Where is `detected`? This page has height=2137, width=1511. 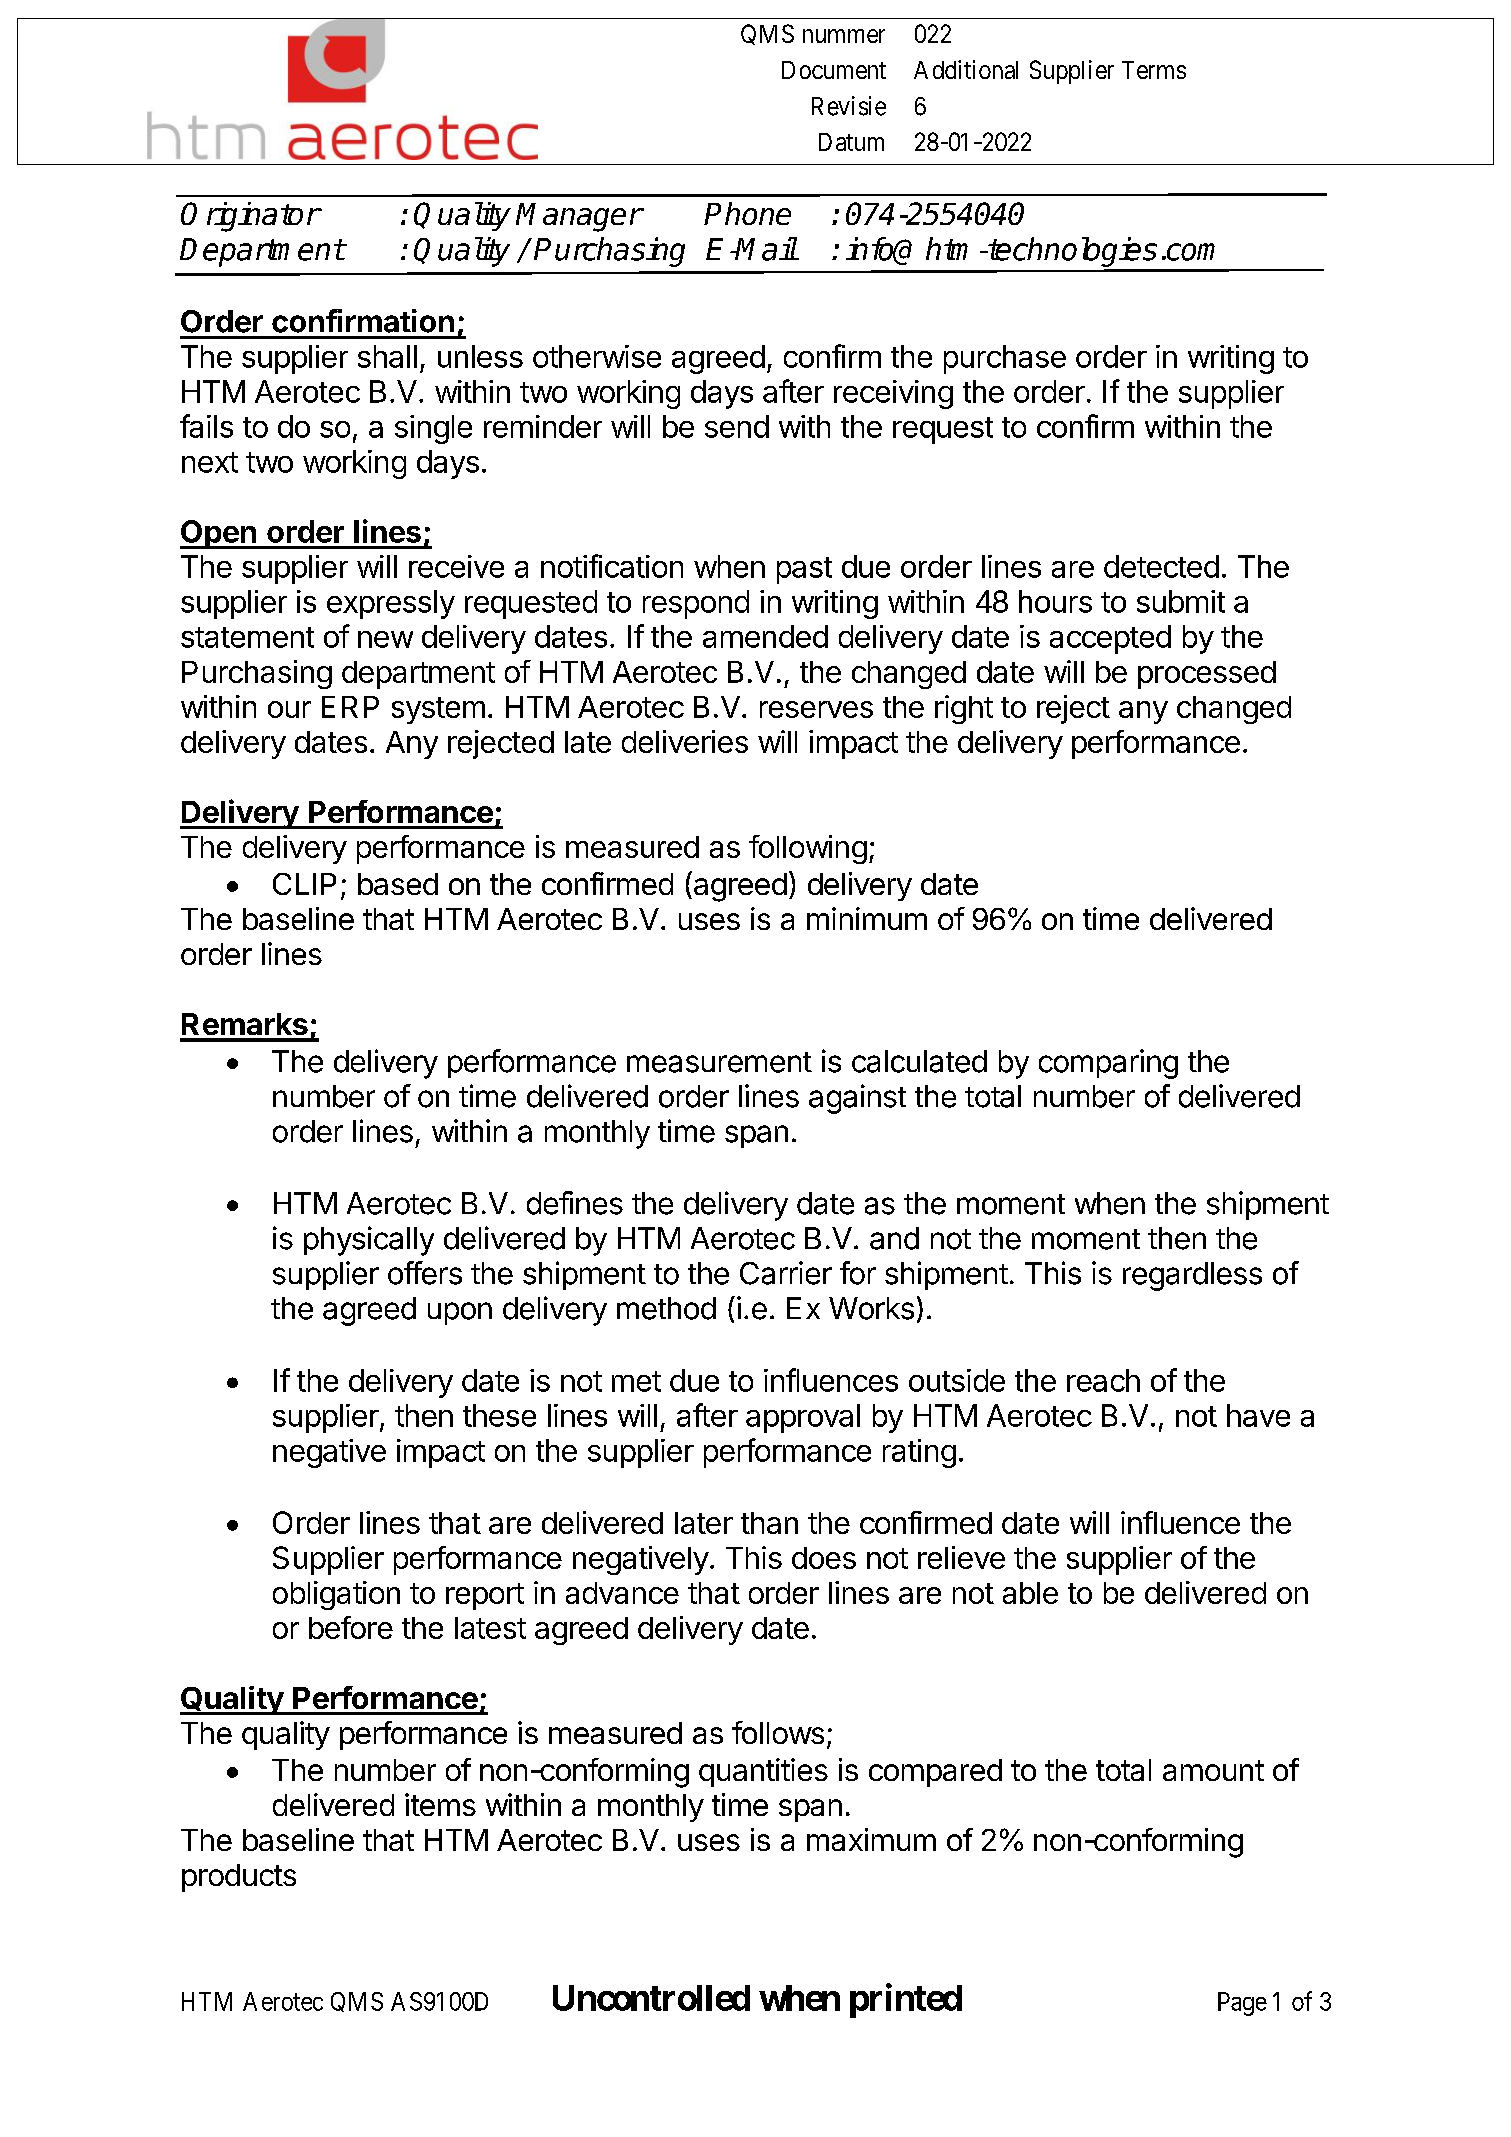
detected is located at coordinates (1161, 566).
